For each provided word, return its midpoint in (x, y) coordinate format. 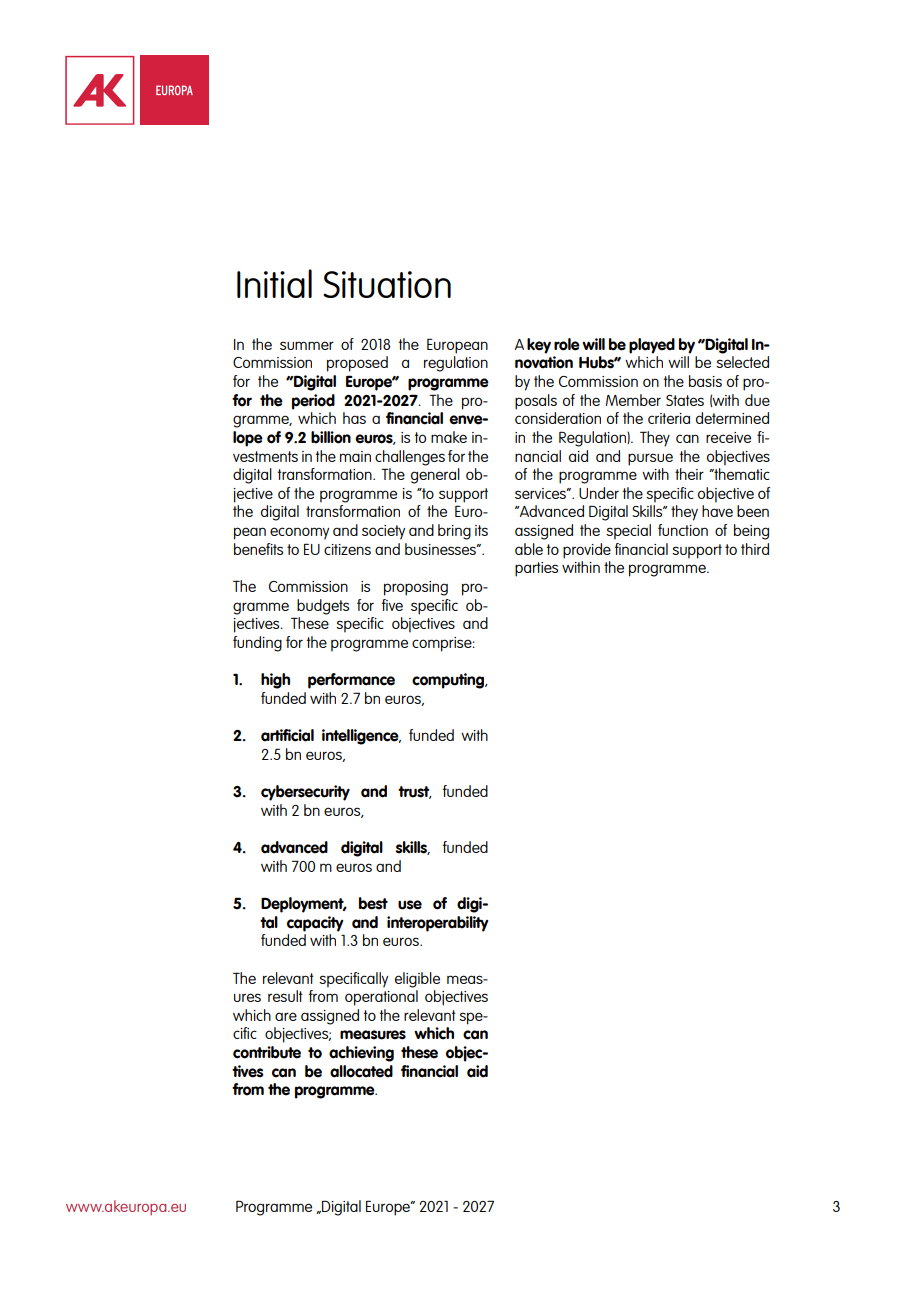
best (373, 903)
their (689, 474)
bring (454, 532)
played (652, 346)
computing (449, 681)
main (355, 456)
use (410, 905)
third (755, 549)
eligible (417, 980)
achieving (361, 1054)
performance (351, 681)
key (539, 346)
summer (307, 345)
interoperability (438, 924)
